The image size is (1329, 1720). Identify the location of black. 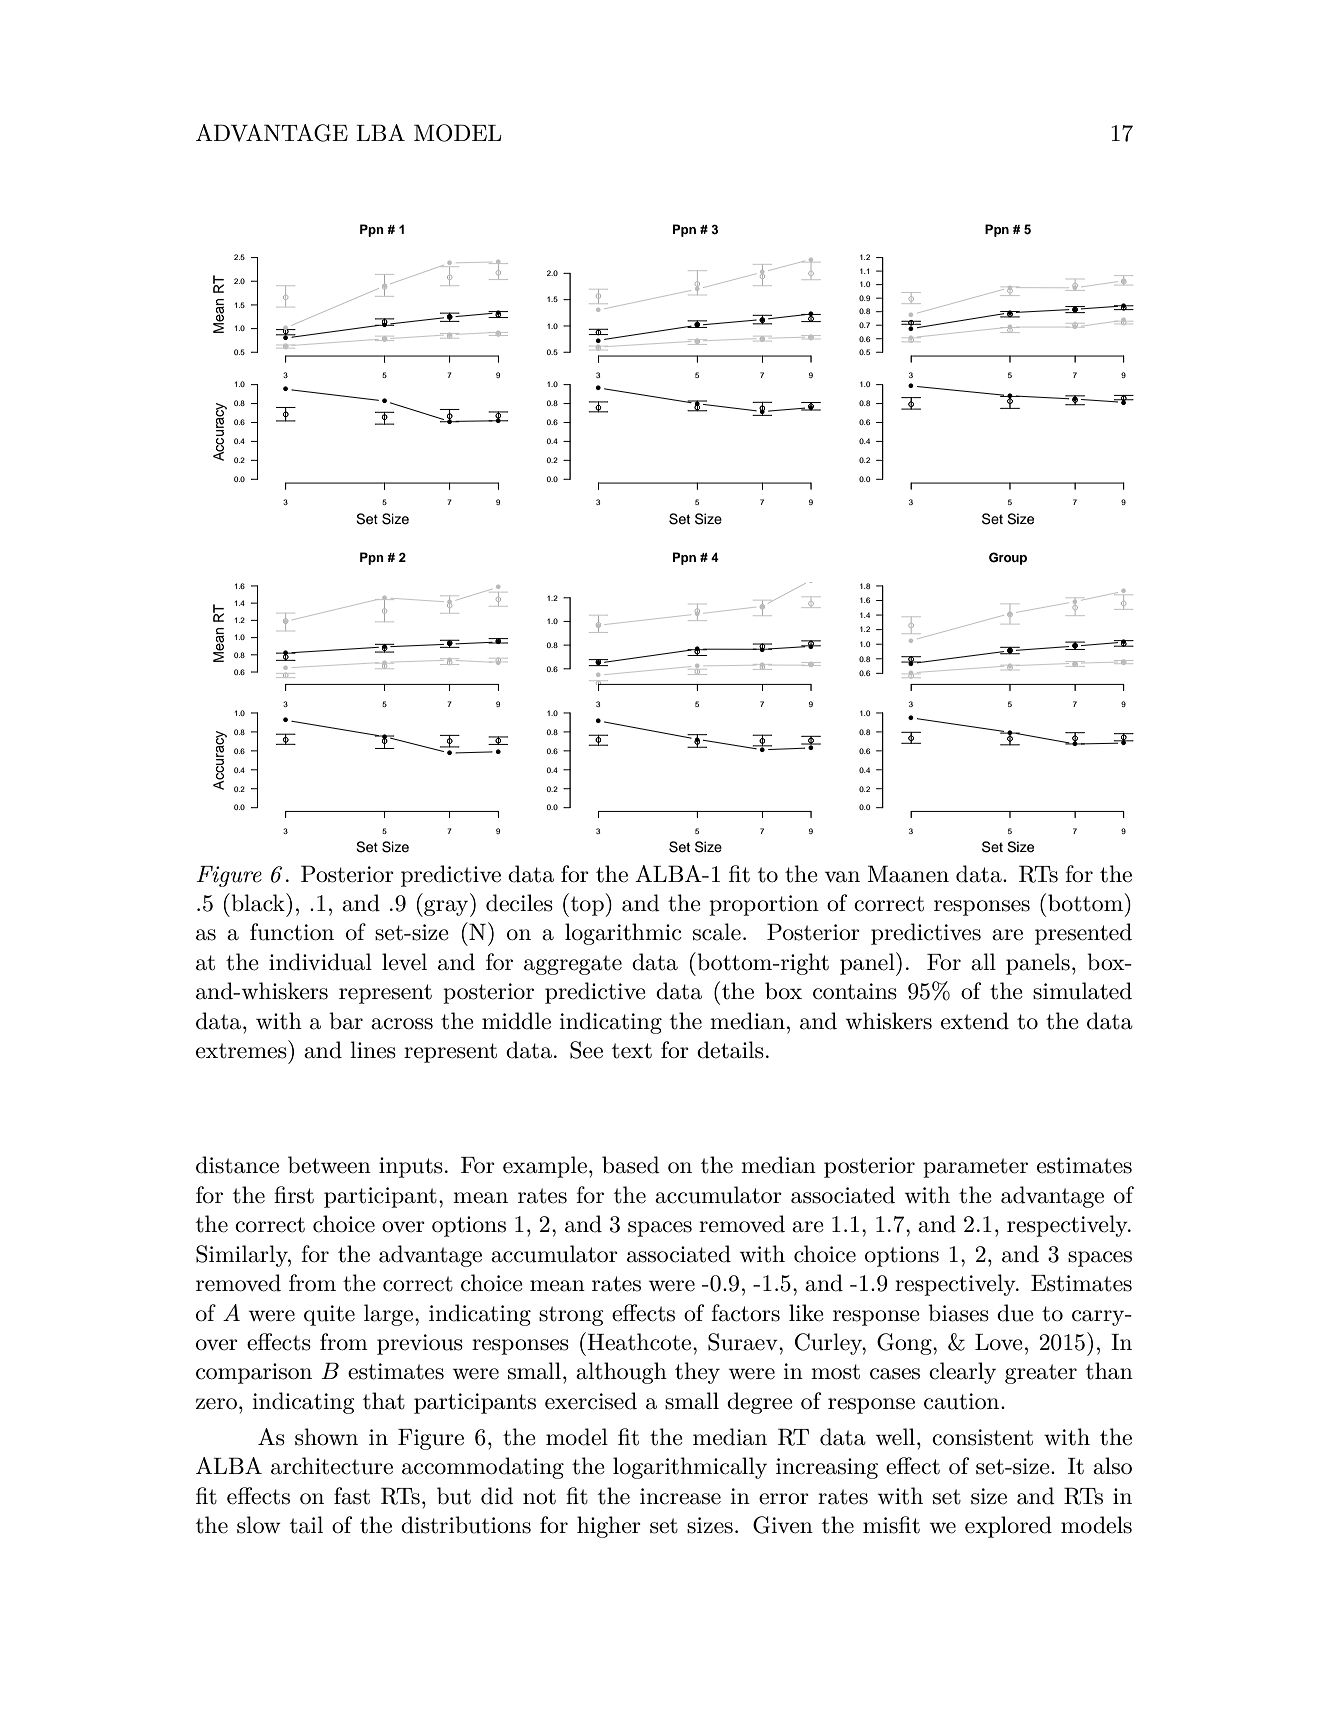
(258, 902).
